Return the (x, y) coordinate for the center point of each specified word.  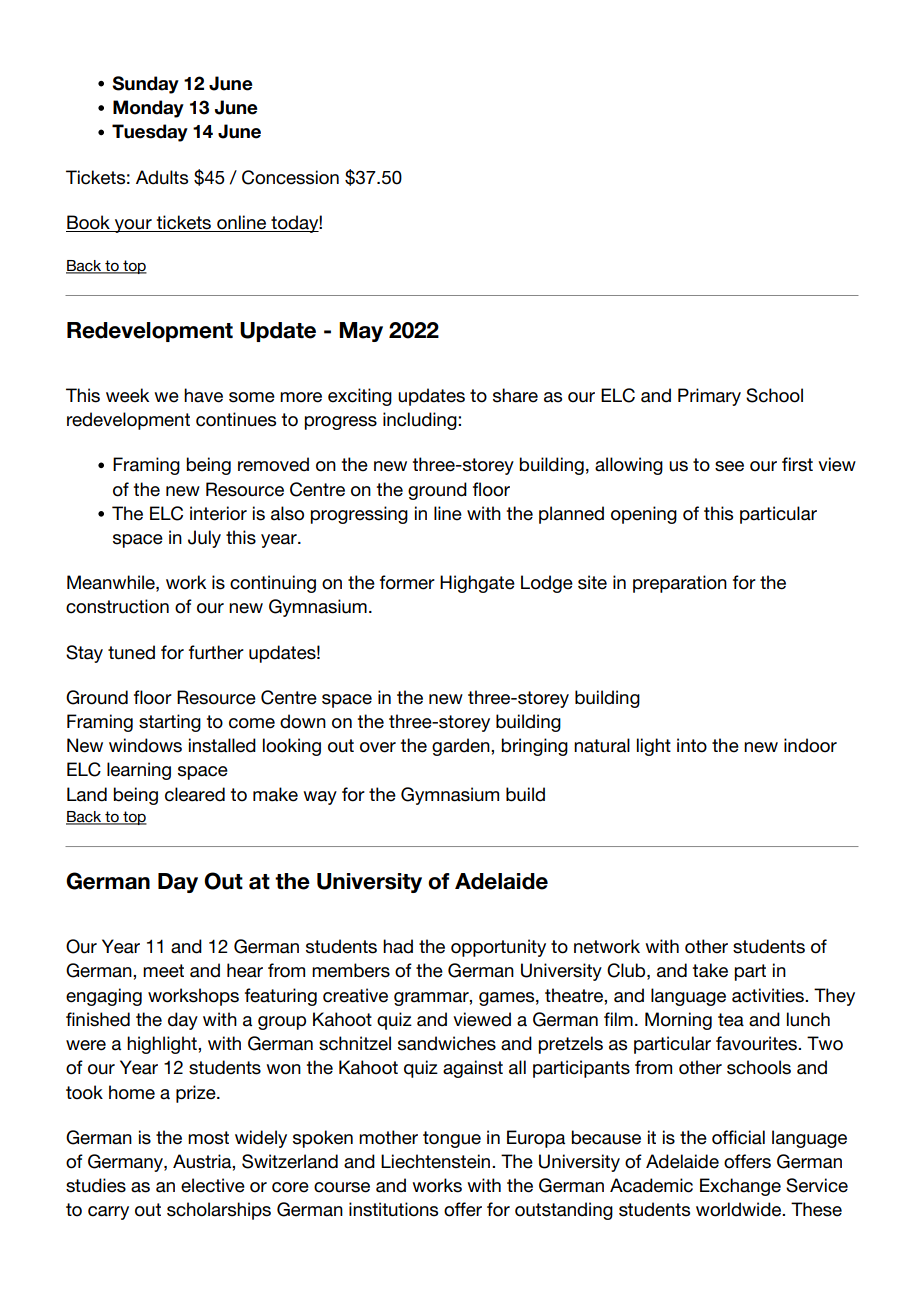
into (692, 745)
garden (462, 747)
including (421, 421)
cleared (195, 794)
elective (213, 1185)
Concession (290, 177)
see (729, 466)
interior (218, 513)
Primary (709, 397)
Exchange (740, 1187)
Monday (148, 109)
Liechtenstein (437, 1161)
